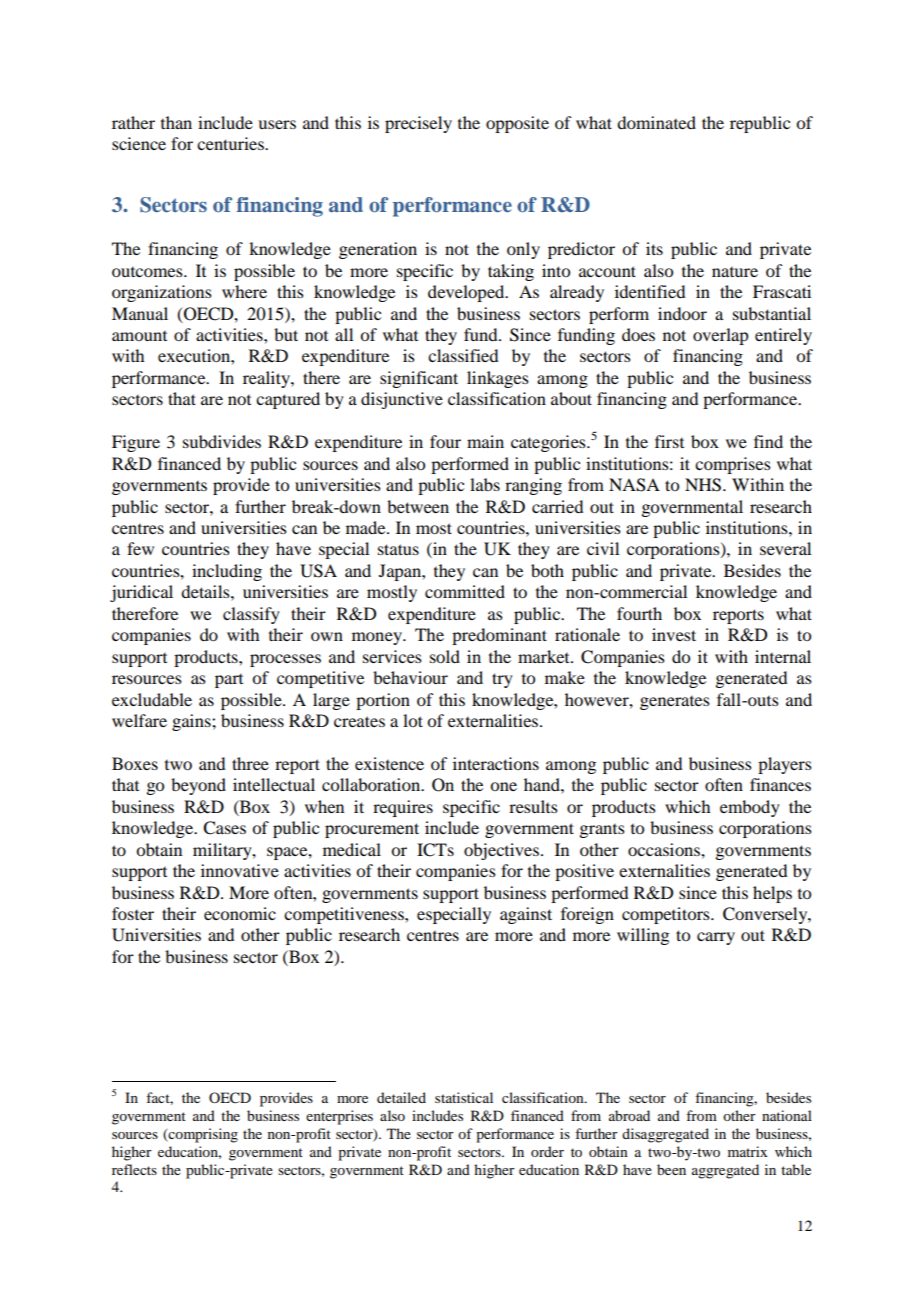 Image resolution: width=924 pixels, height=1308 pixels. Describe the element at coordinates (445, 656) in the document. I see `sold` at that location.
